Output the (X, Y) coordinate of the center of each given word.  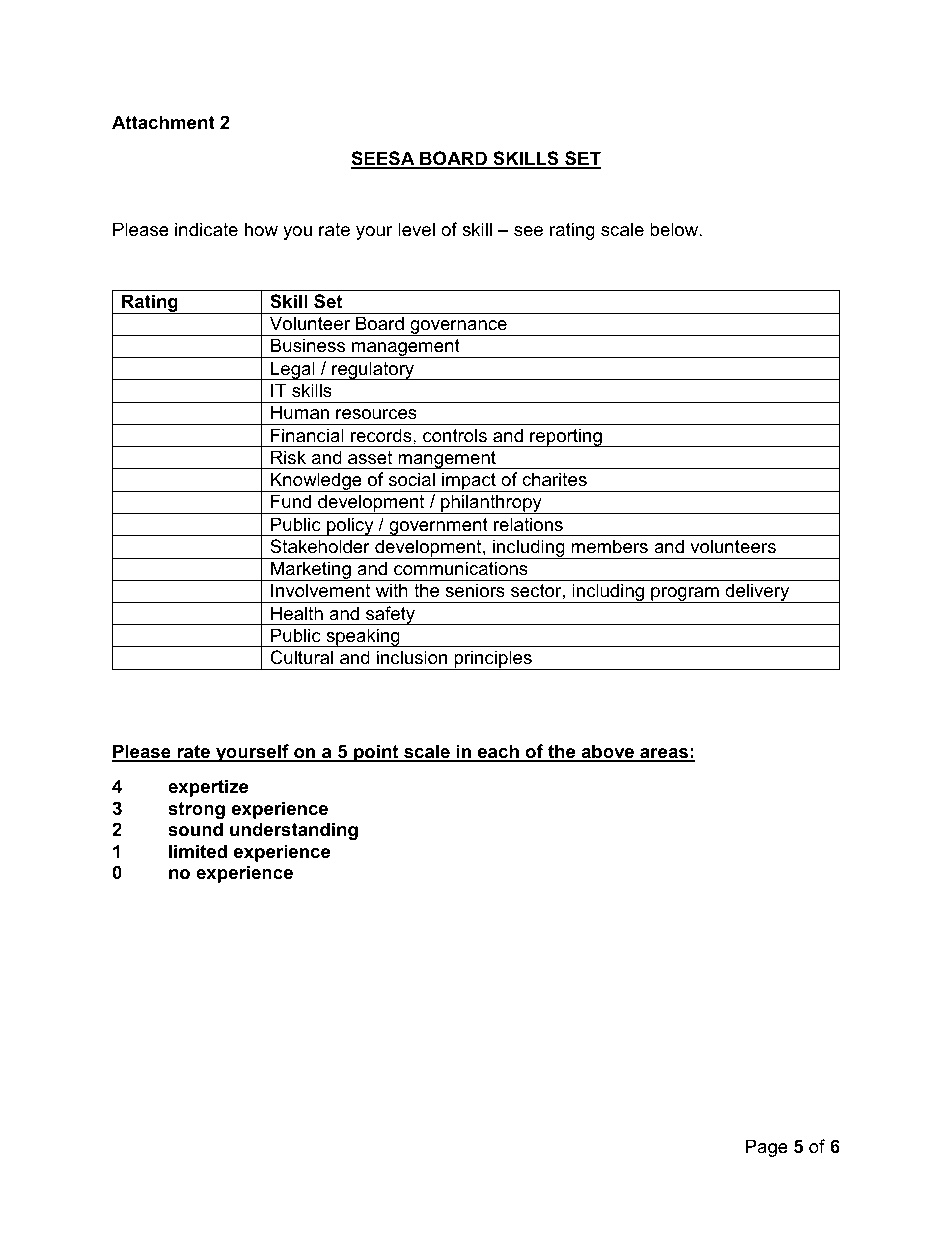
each (498, 752)
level (416, 229)
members (609, 546)
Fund (291, 501)
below (675, 229)
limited (198, 851)
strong (196, 810)
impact (469, 482)
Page (767, 1148)
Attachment (163, 122)
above (607, 752)
